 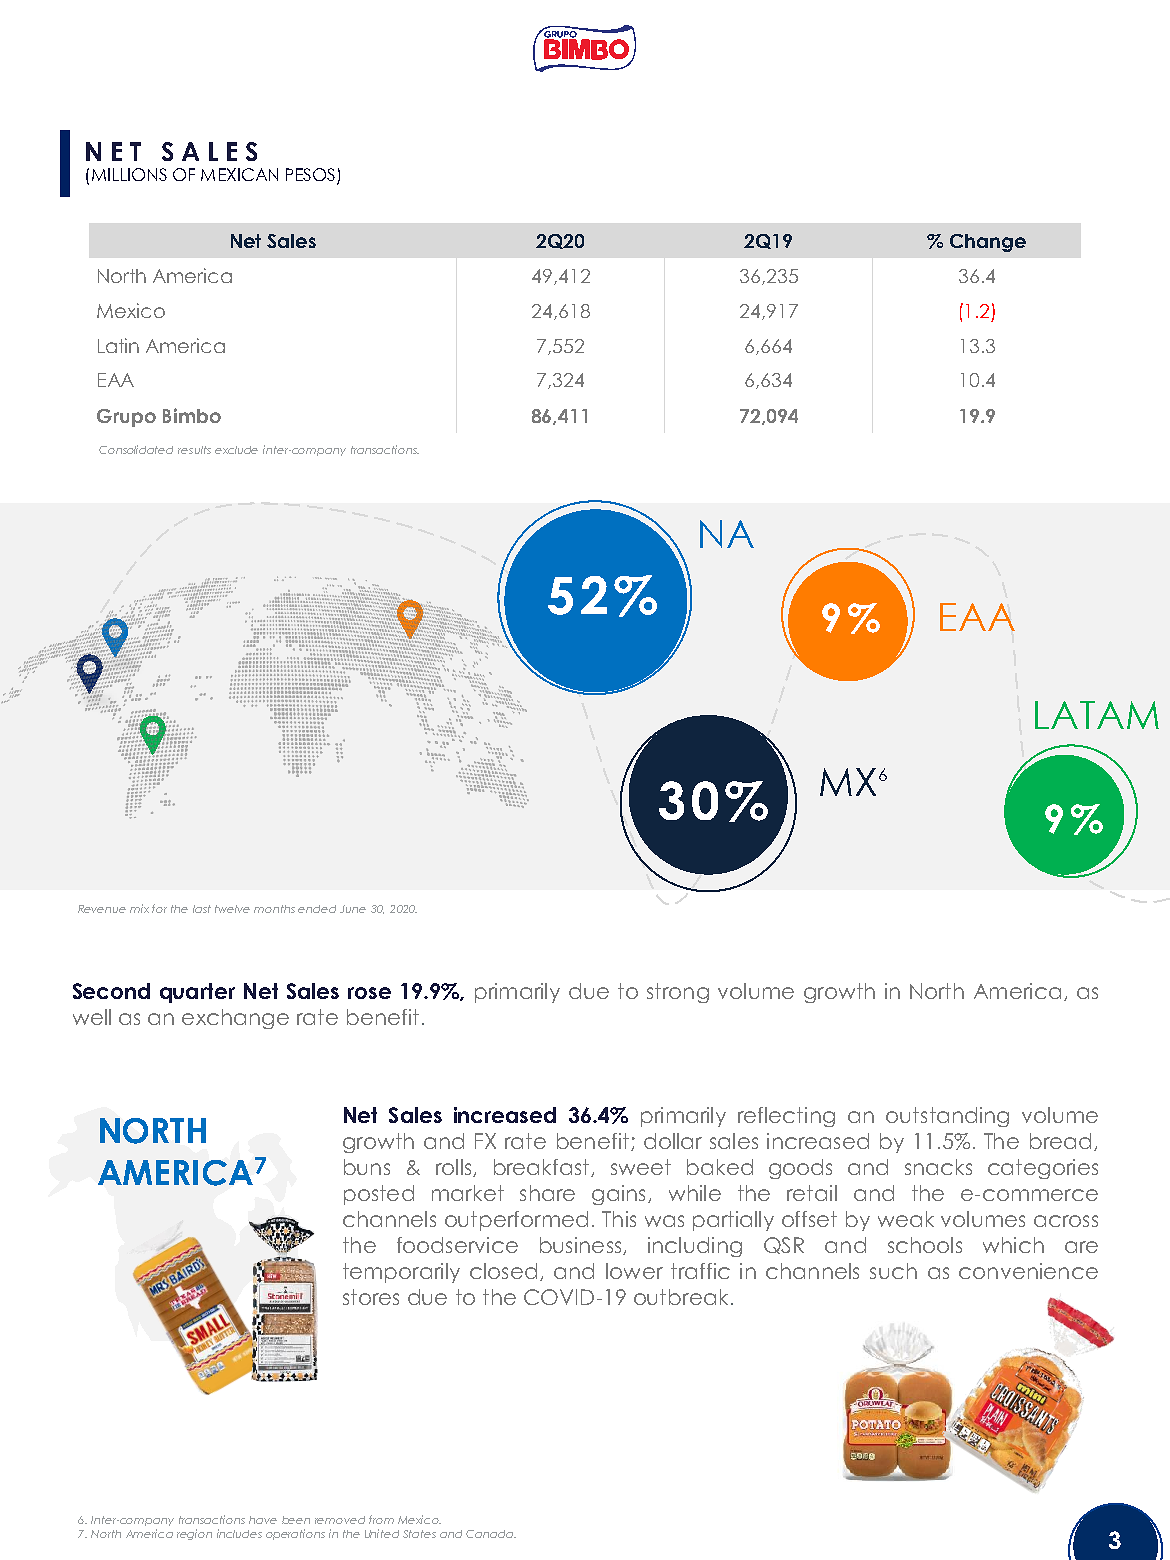 What do you see at coordinates (194, 1534) in the screenshot?
I see `region` at bounding box center [194, 1534].
